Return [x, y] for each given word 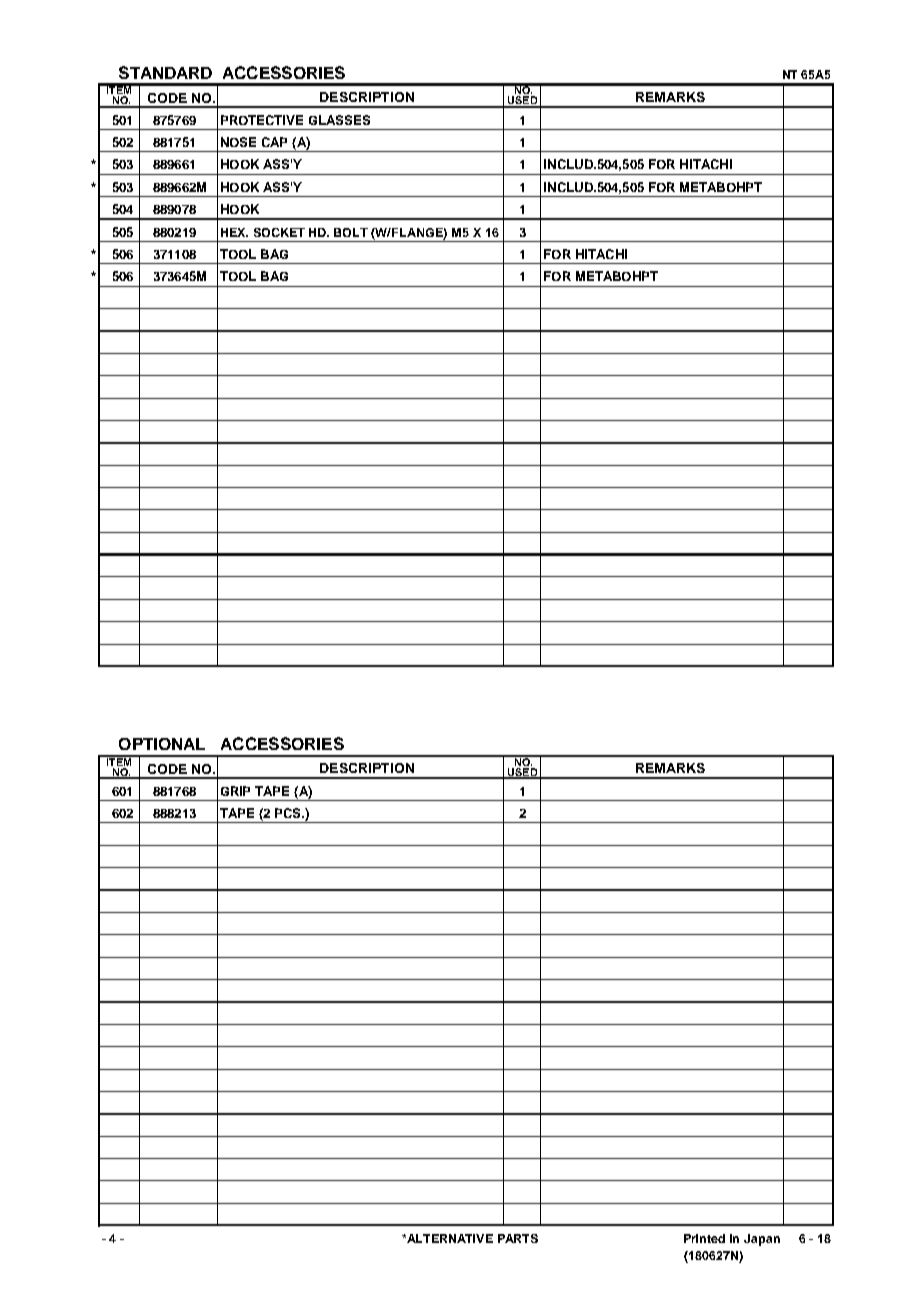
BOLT [351, 232]
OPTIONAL [162, 744]
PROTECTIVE [262, 120]
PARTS [518, 1238]
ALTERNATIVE [449, 1238]
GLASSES [339, 120]
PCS [289, 813]
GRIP [235, 791]
